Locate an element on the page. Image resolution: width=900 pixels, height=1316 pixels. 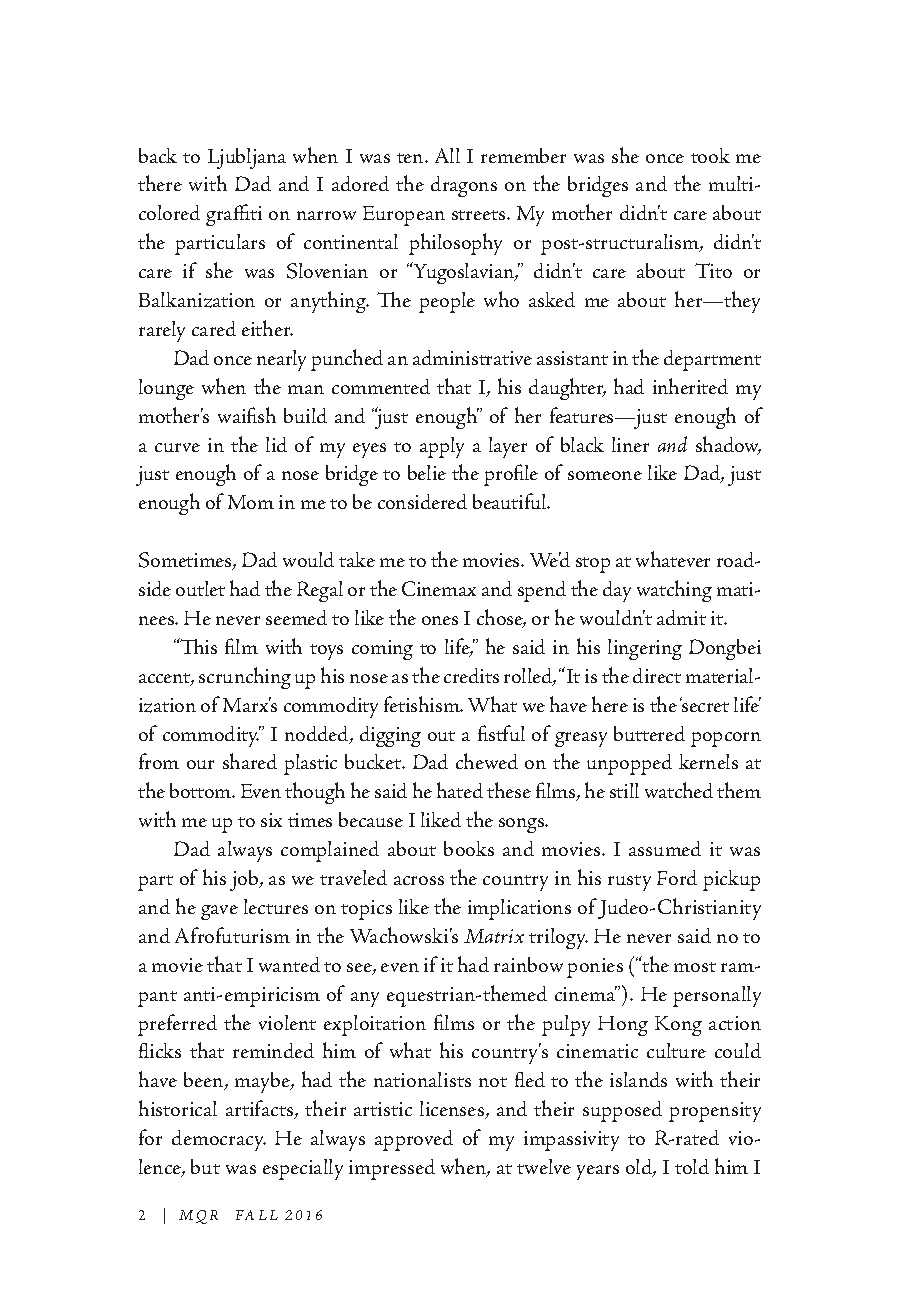
democracy is located at coordinates (219, 1140).
